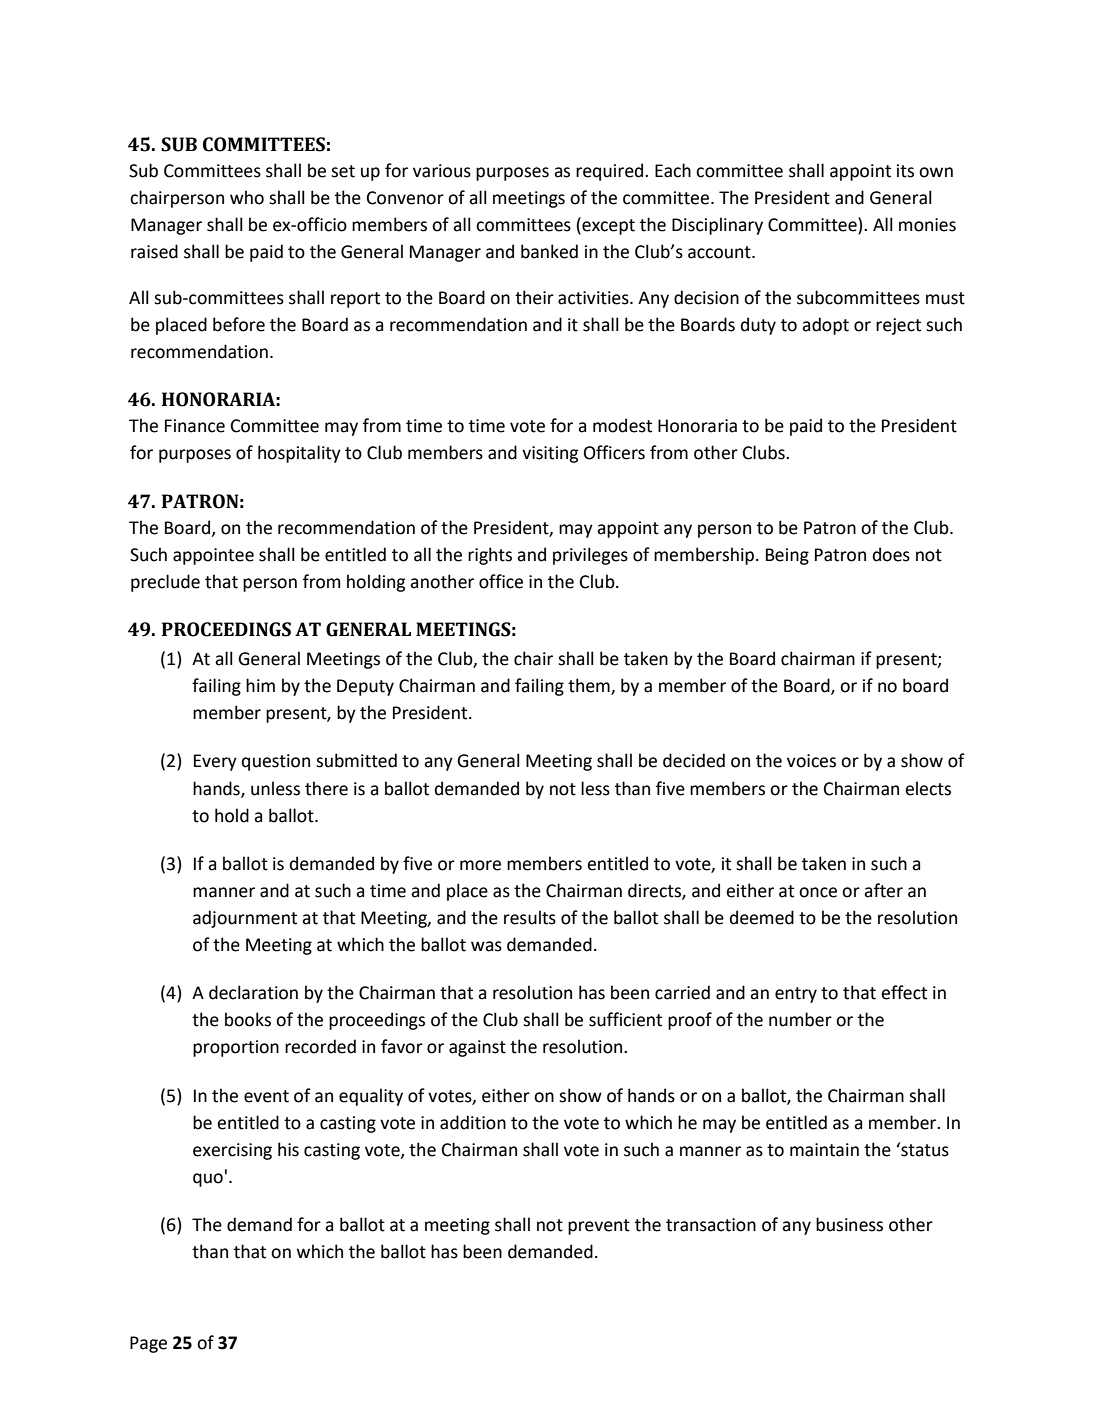 The image size is (1098, 1421). I want to click on Every, so click(215, 762).
